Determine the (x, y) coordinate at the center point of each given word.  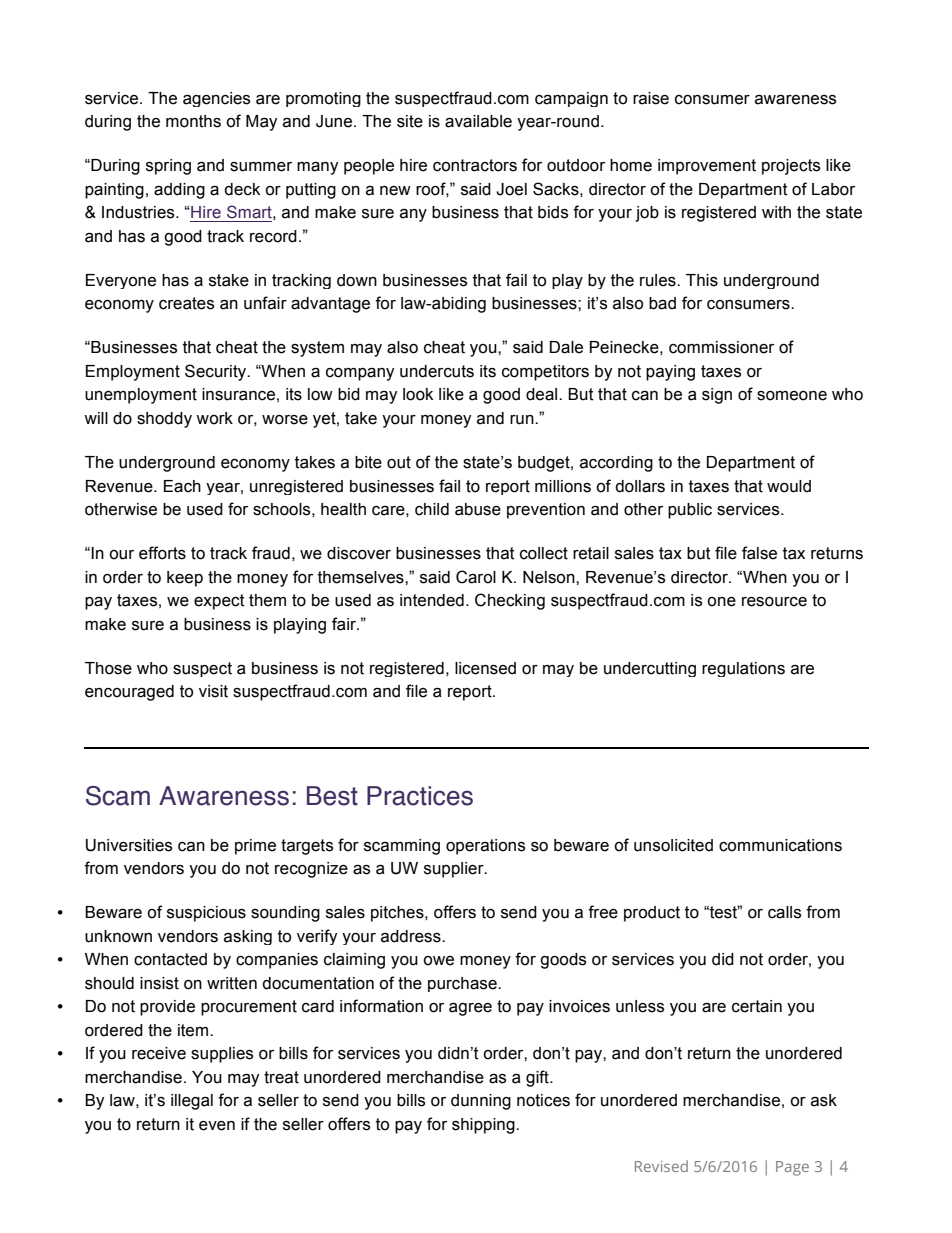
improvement (707, 167)
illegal (192, 1102)
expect (219, 602)
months (193, 121)
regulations (743, 669)
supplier (455, 870)
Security (217, 372)
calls (784, 912)
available (478, 121)
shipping (484, 1126)
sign (717, 396)
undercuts (437, 371)
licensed (485, 668)
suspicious (206, 914)
